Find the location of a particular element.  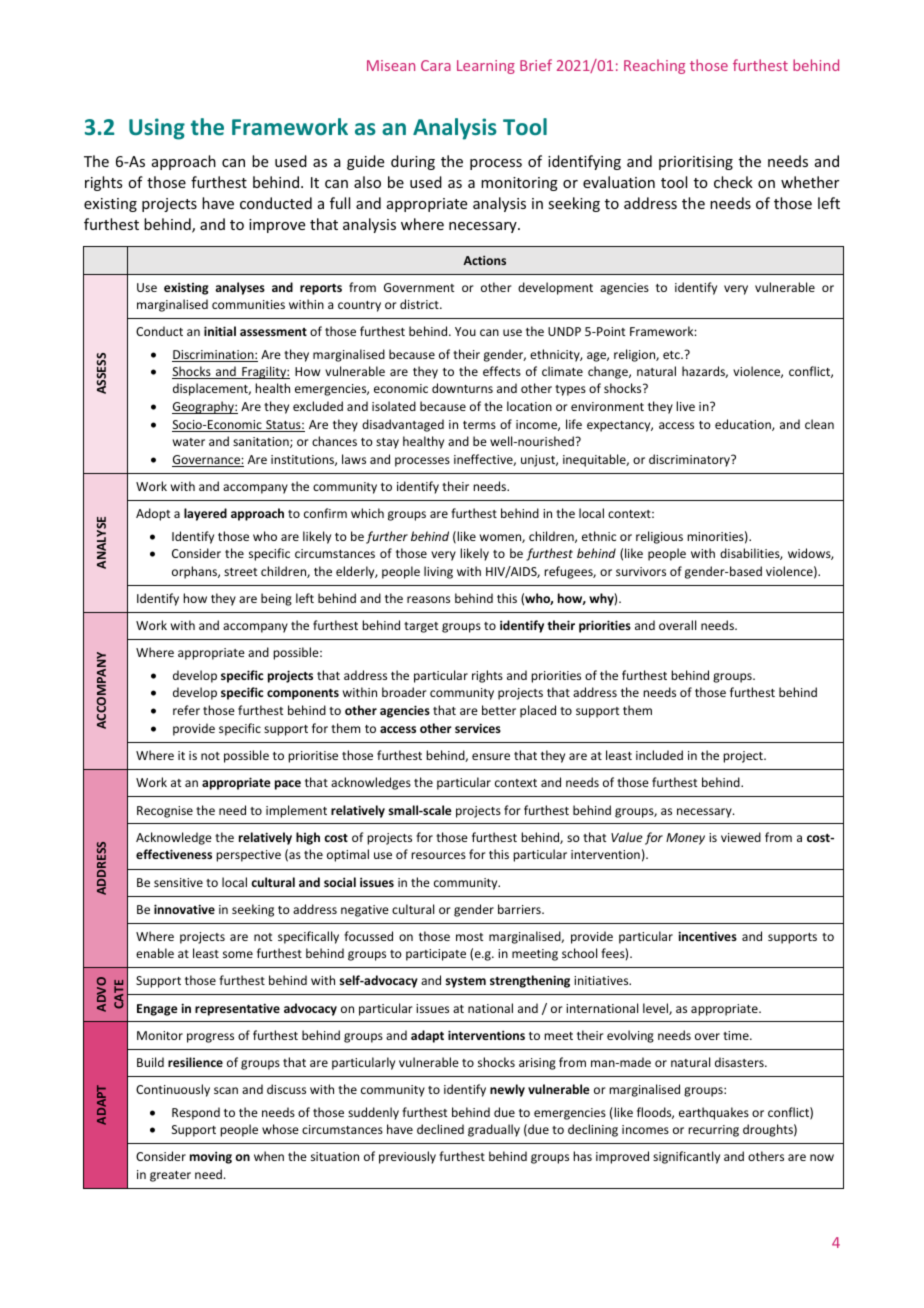

prioritising is located at coordinates (696, 163).
